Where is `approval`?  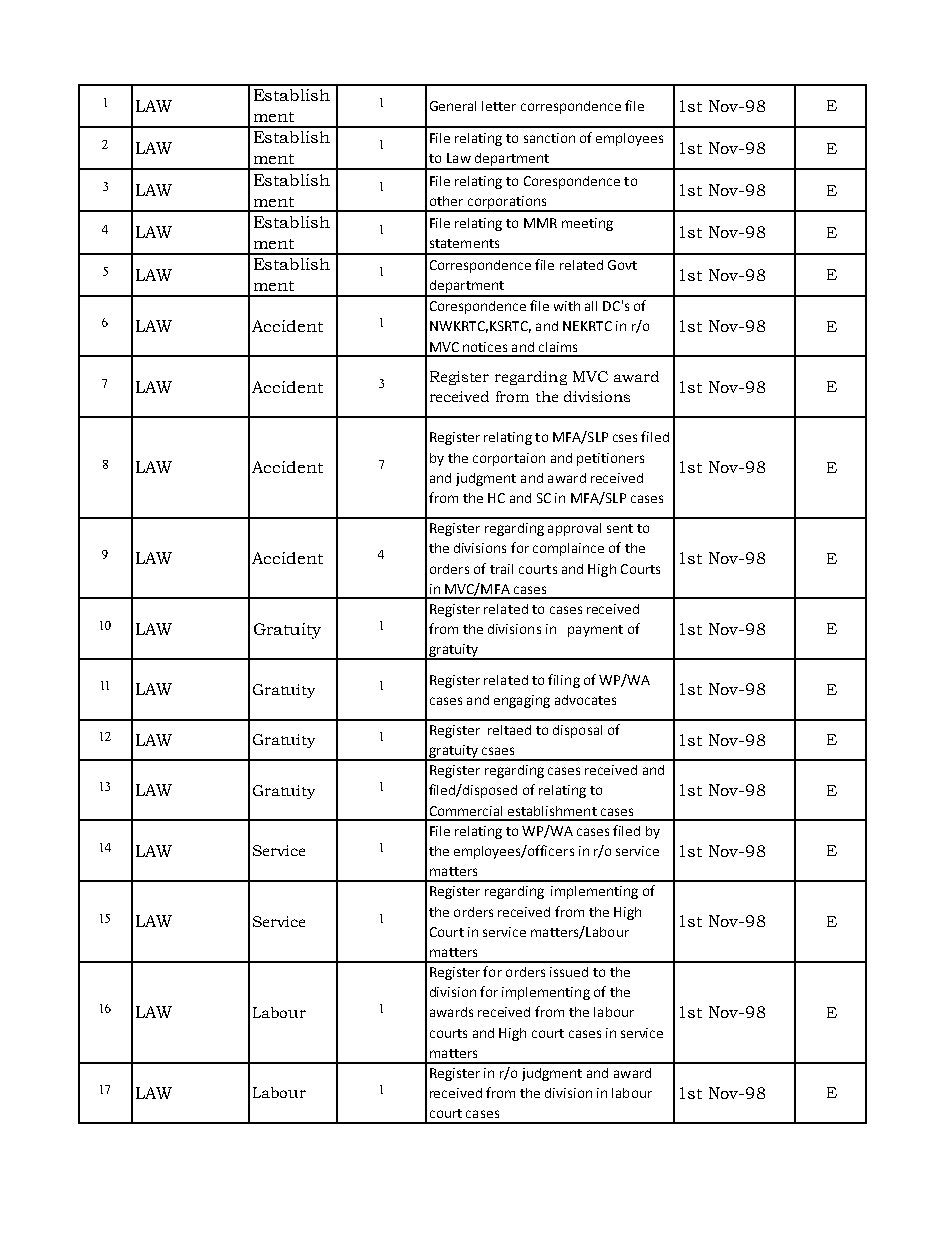
approval is located at coordinates (574, 529).
